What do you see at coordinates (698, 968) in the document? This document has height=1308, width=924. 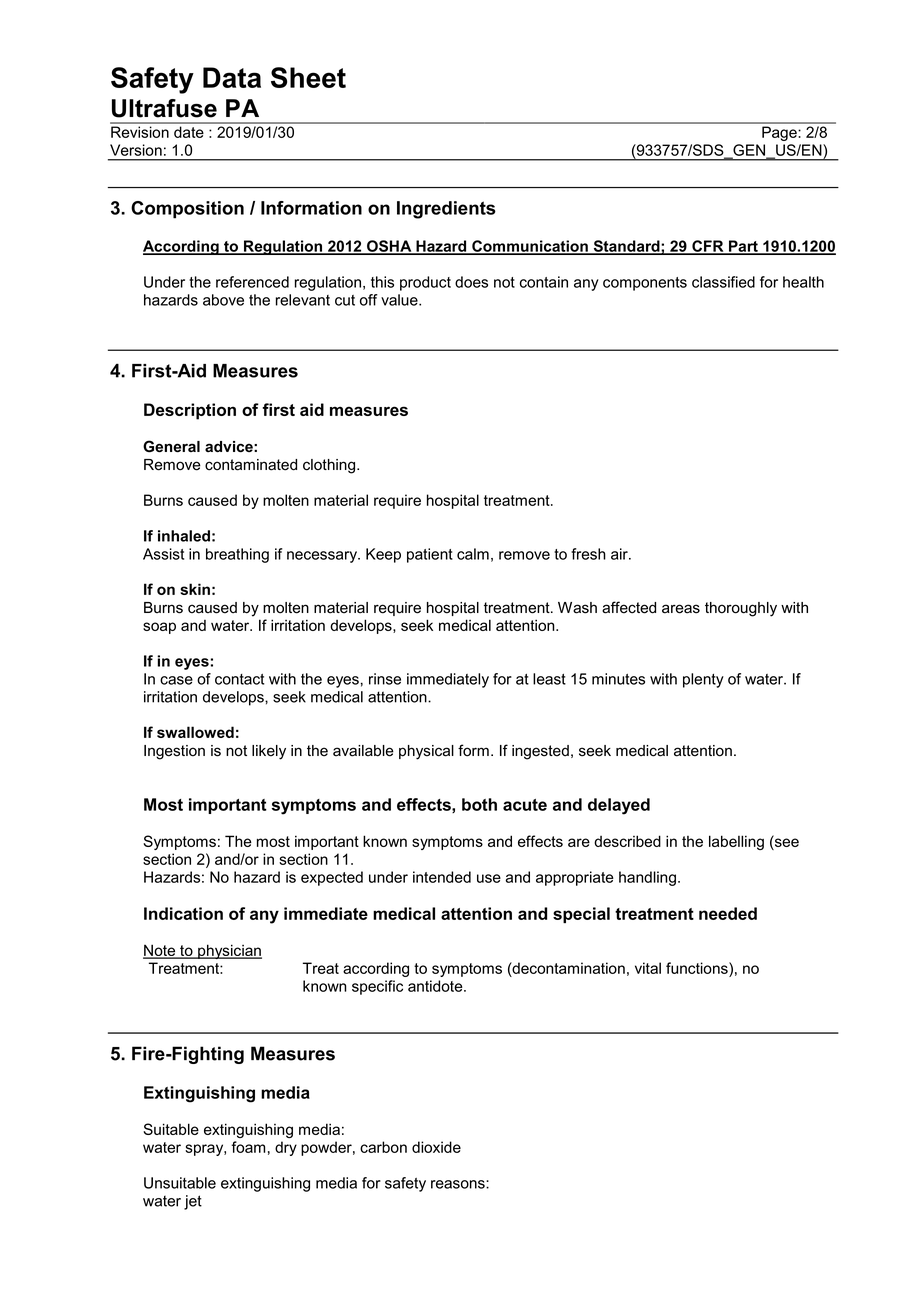 I see `functions` at bounding box center [698, 968].
